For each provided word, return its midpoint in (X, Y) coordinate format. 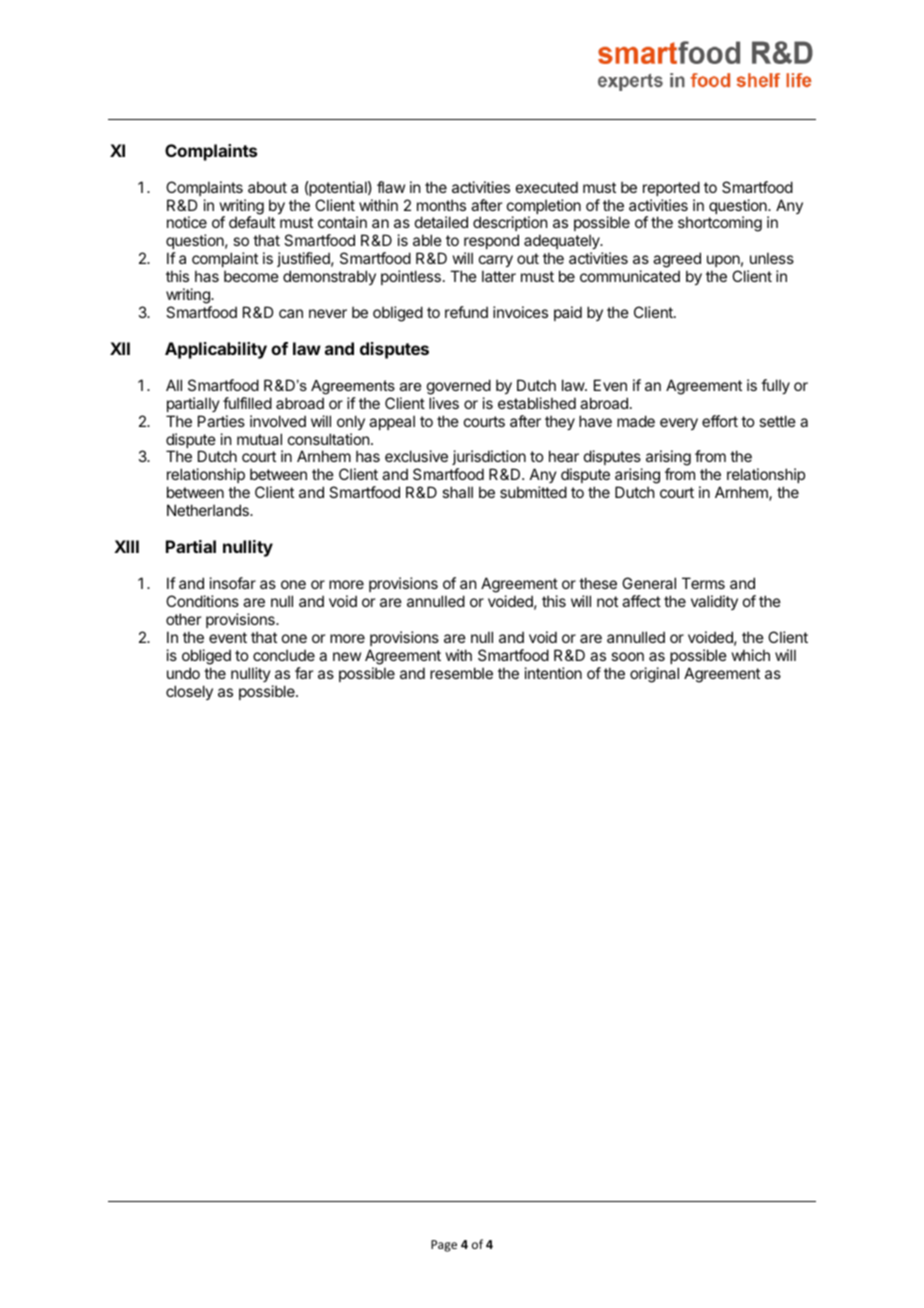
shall (457, 492)
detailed (441, 222)
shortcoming (720, 224)
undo (183, 673)
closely (189, 692)
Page (444, 1246)
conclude (284, 655)
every (679, 424)
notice (187, 222)
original (654, 675)
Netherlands (209, 510)
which (751, 655)
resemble (461, 673)
